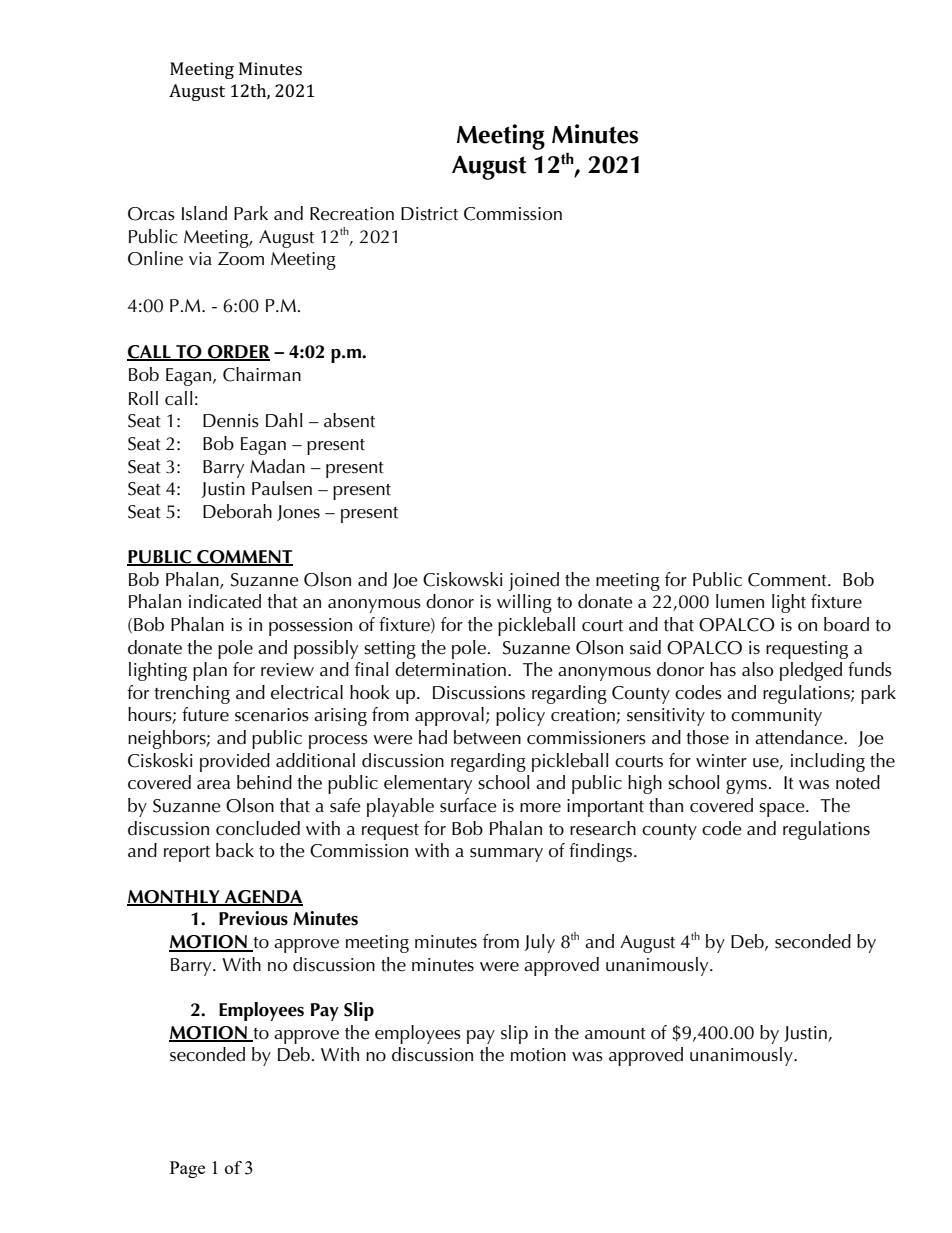 The image size is (952, 1233). I want to click on District, so click(429, 214).
